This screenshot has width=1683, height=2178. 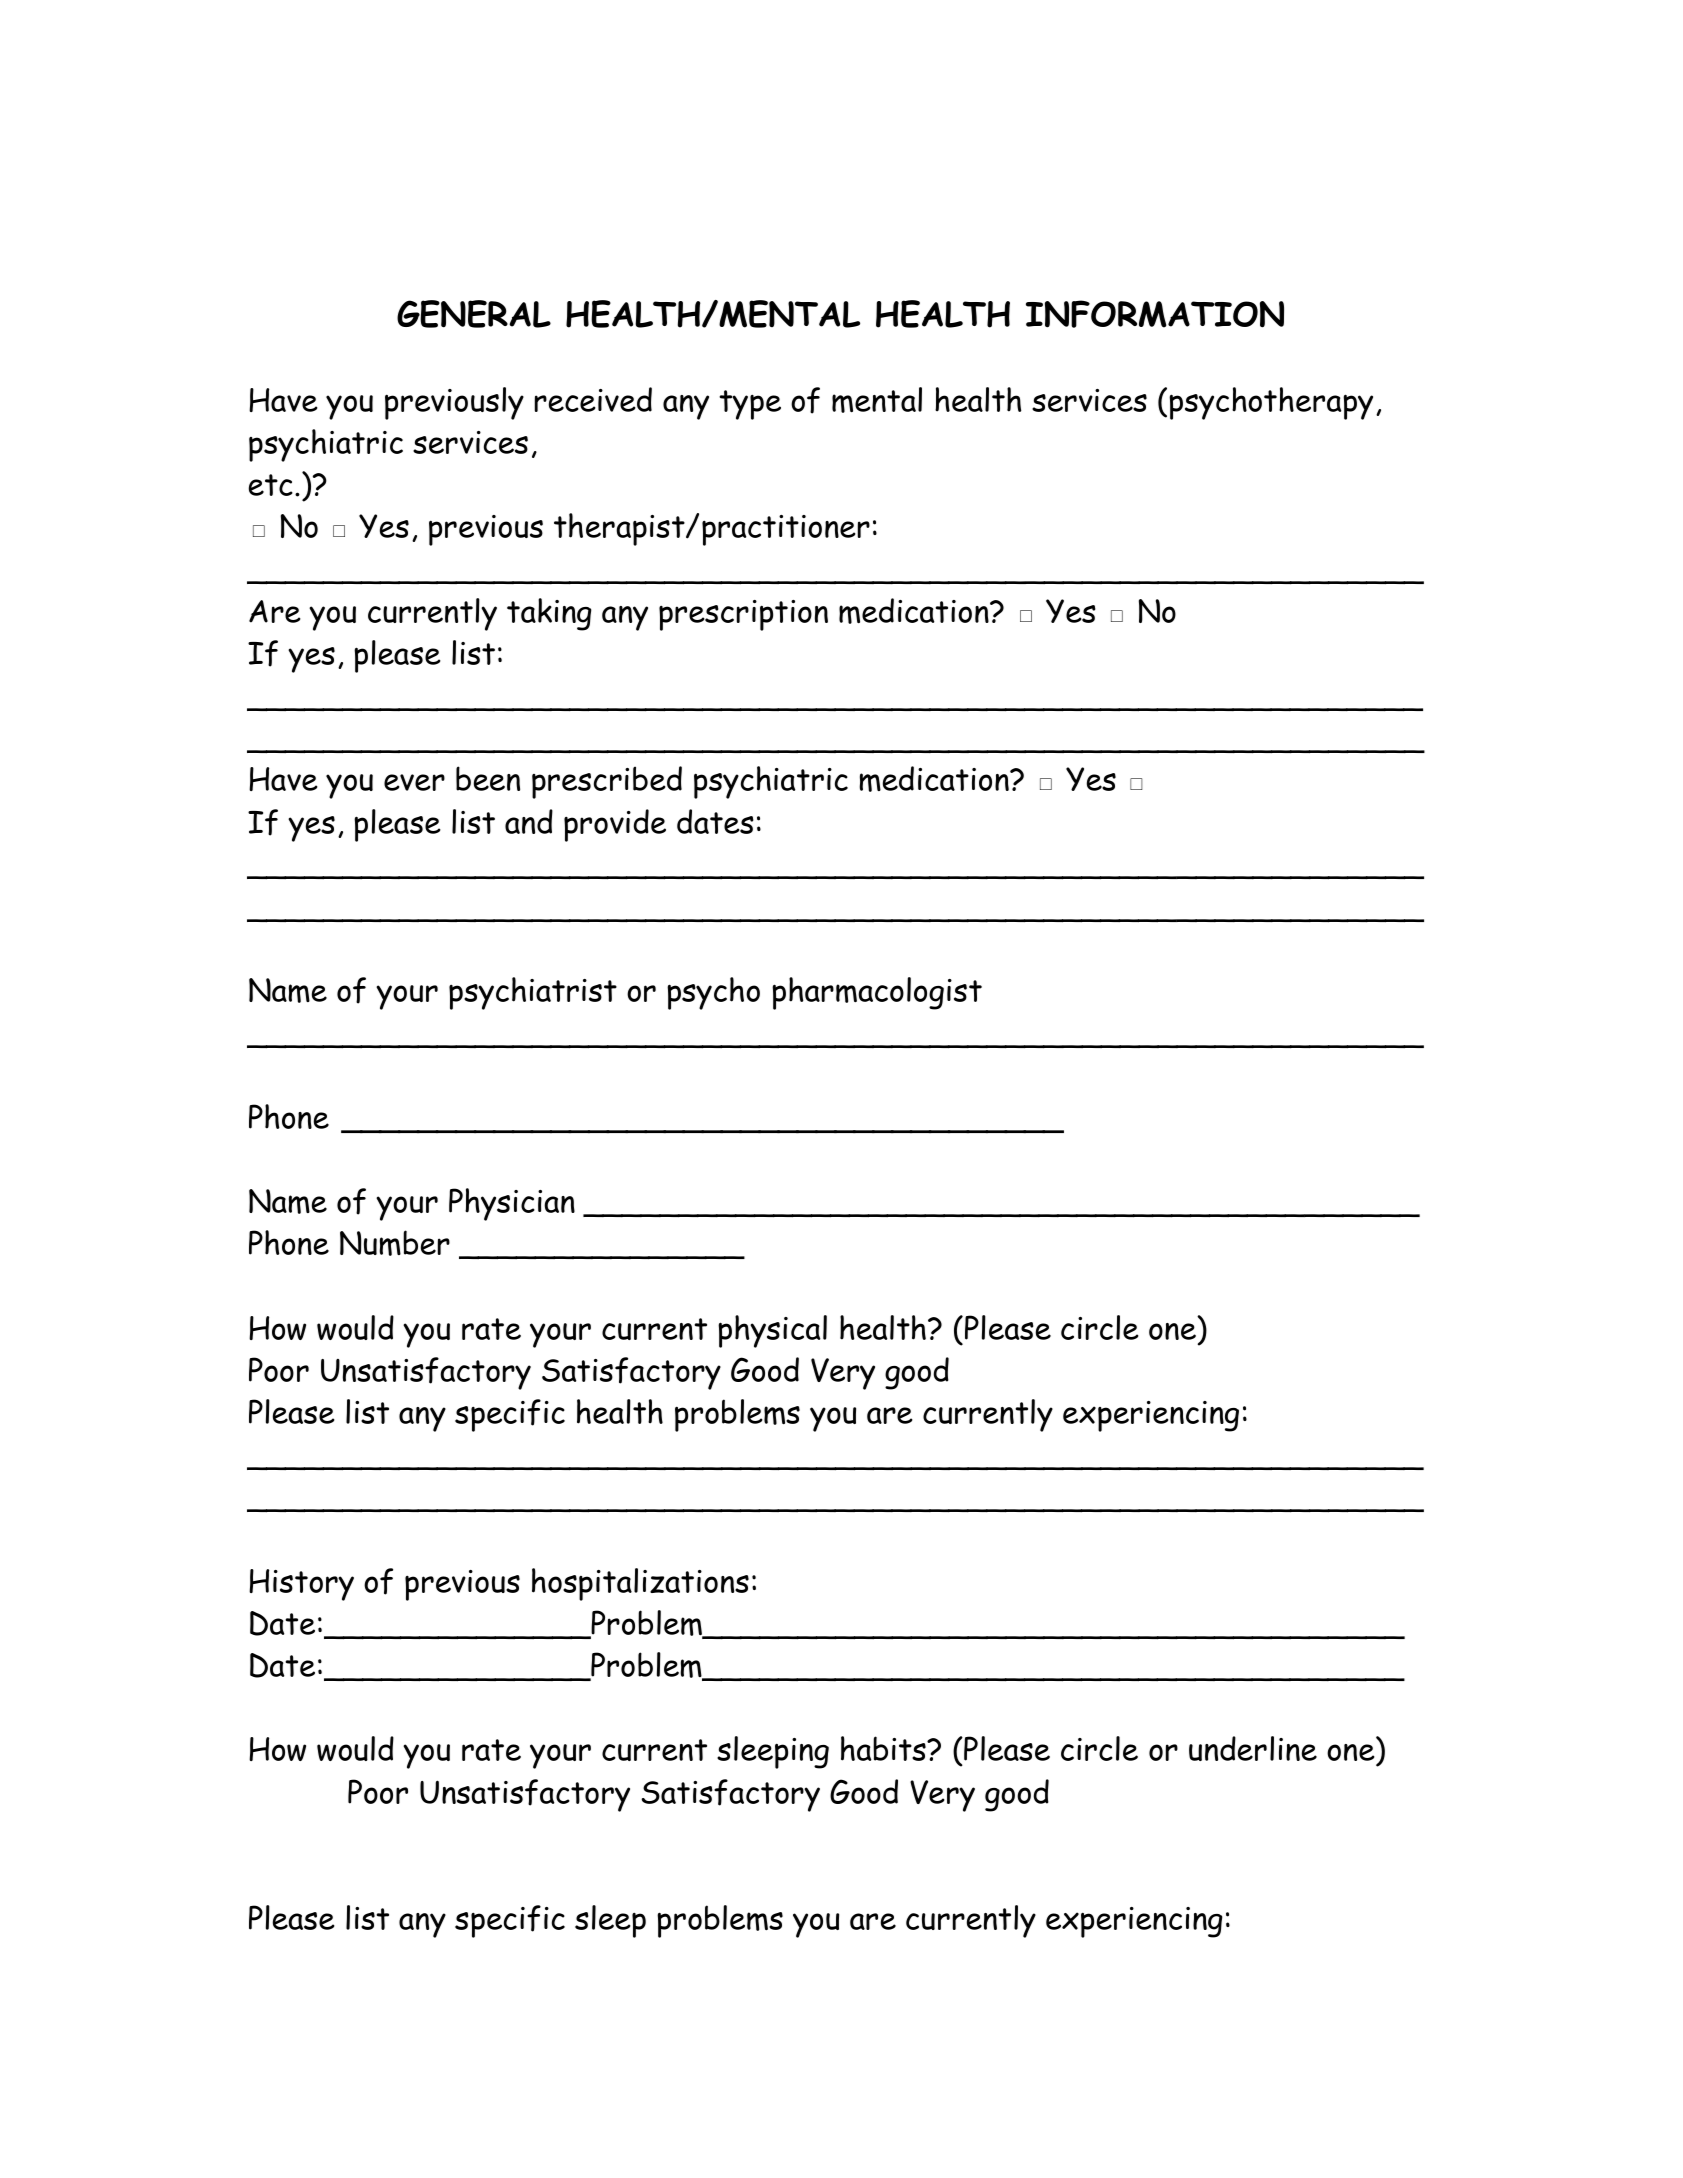 What do you see at coordinates (301, 1585) in the screenshot?
I see `History` at bounding box center [301, 1585].
